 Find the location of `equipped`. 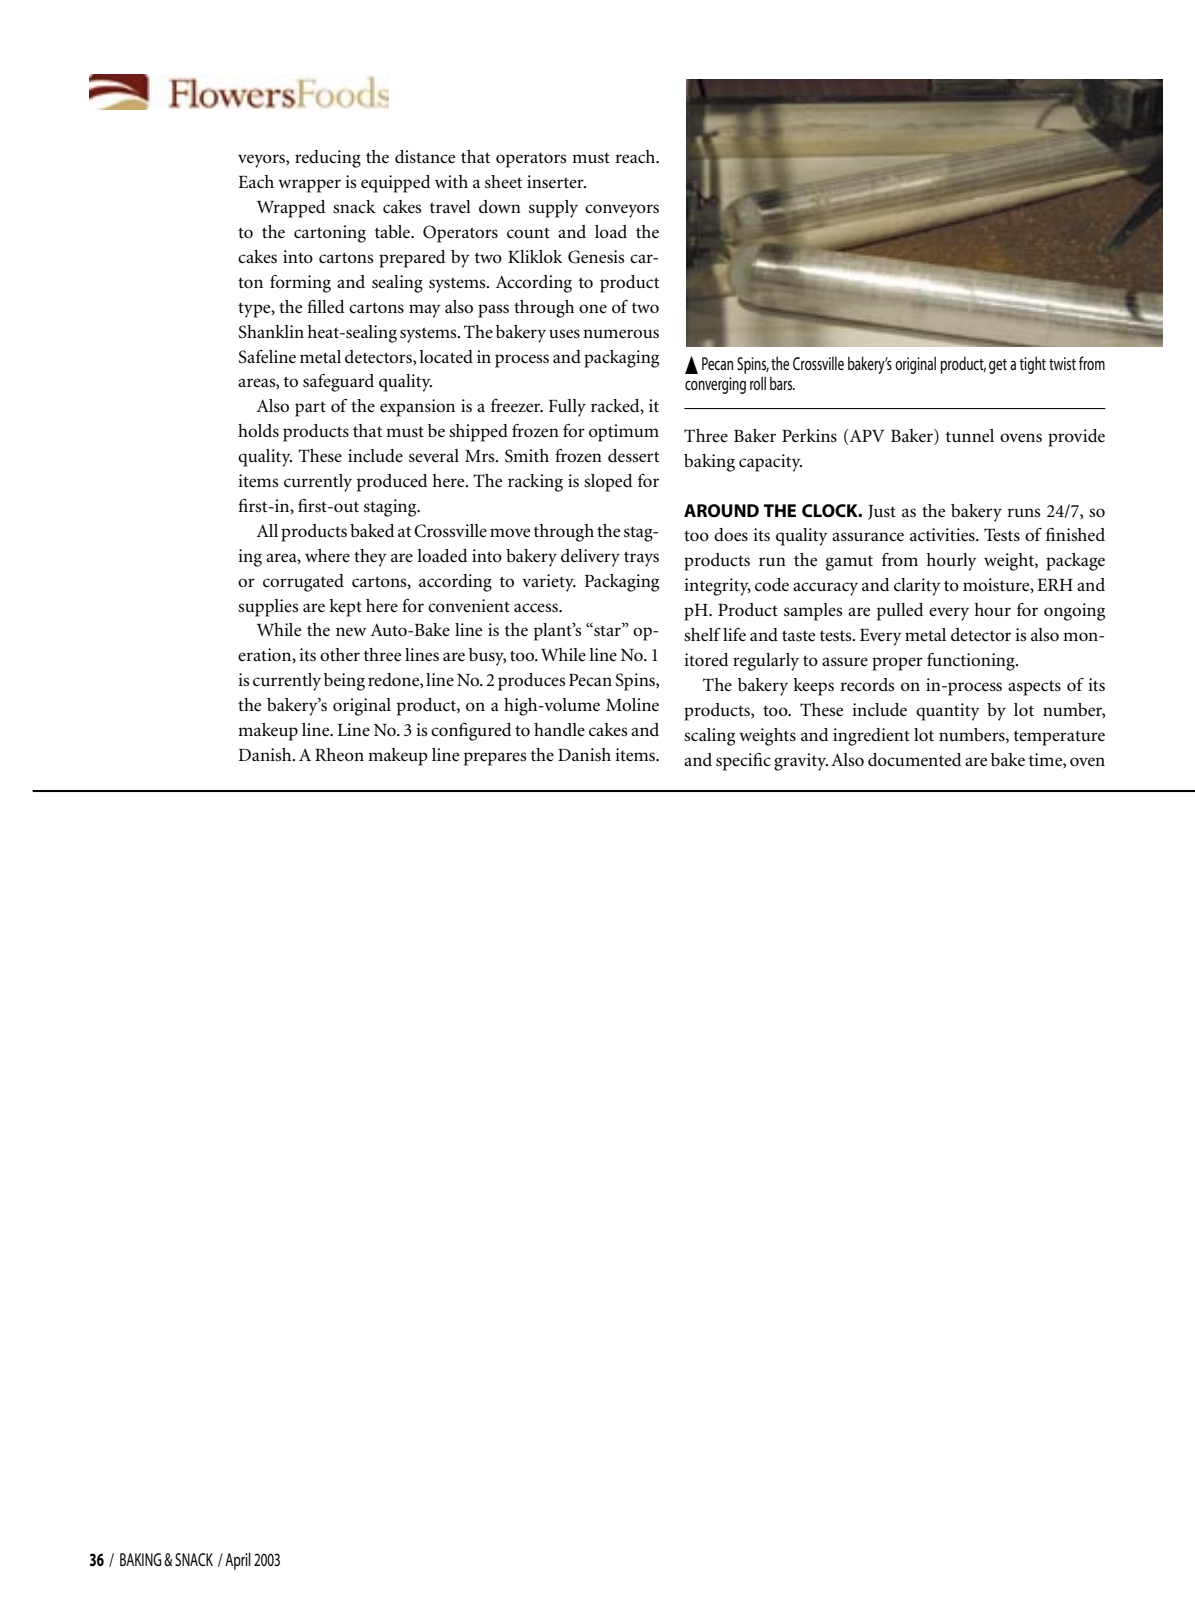

equipped is located at coordinates (395, 184).
